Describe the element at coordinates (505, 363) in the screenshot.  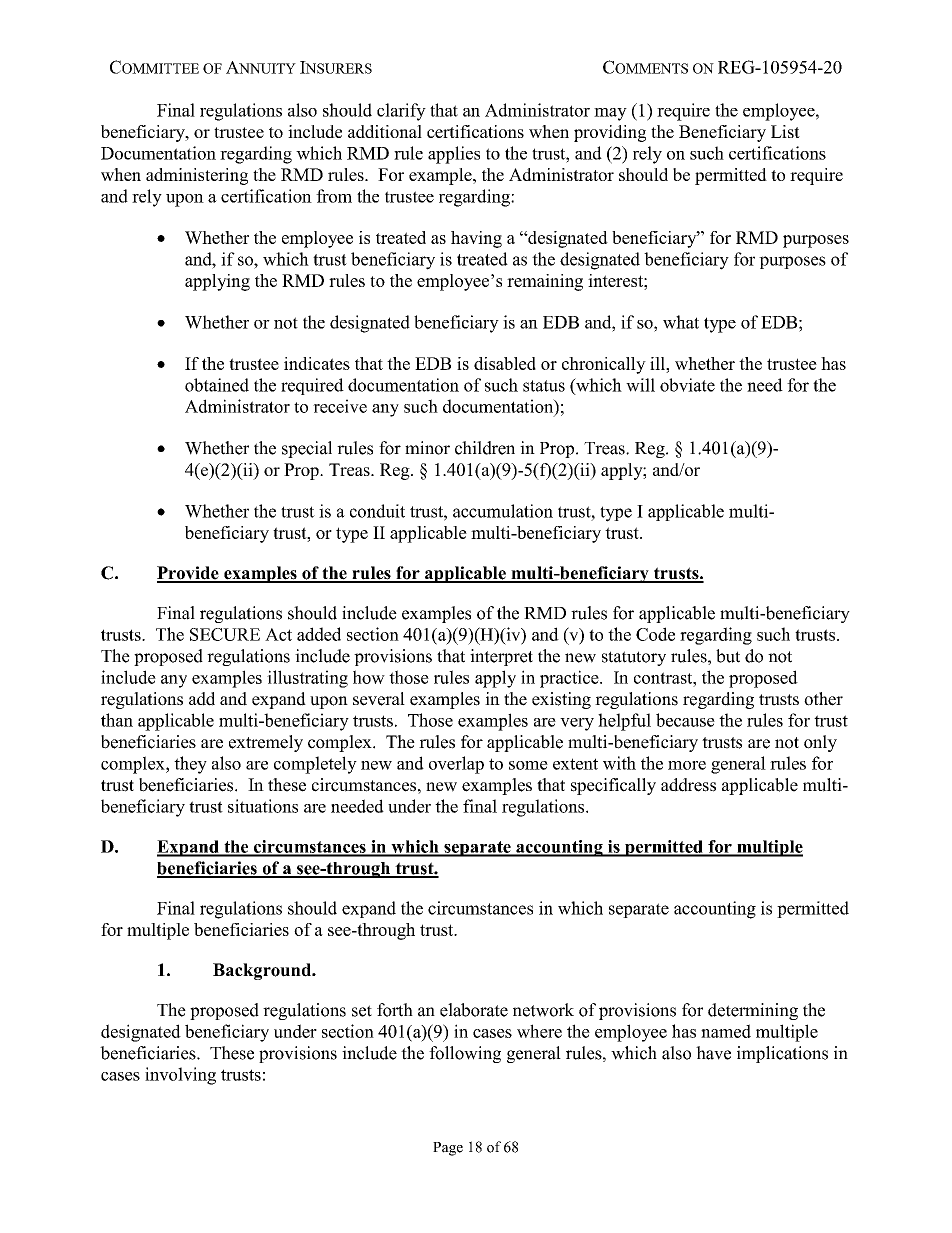
I see `disabled` at that location.
